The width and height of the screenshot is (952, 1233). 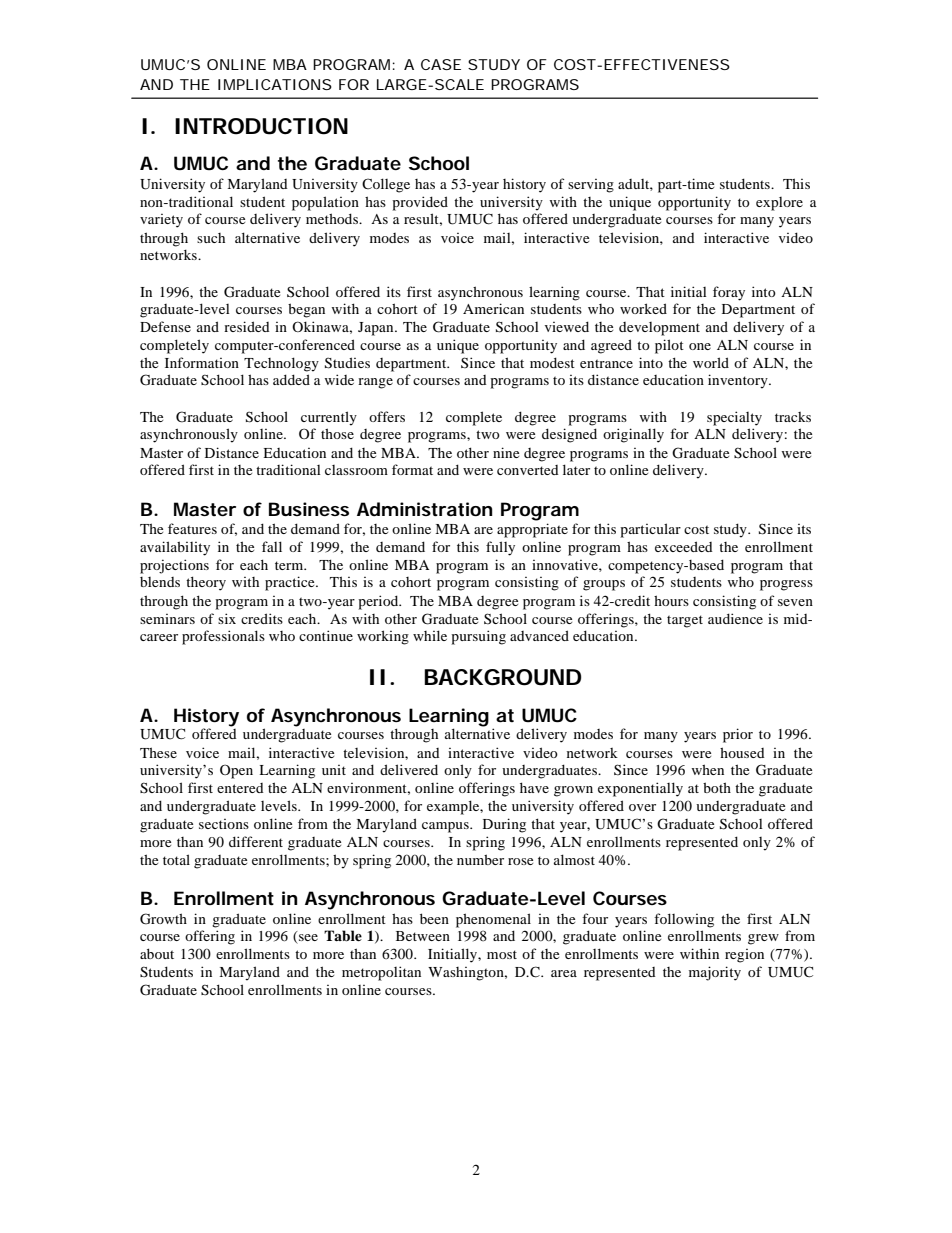 I want to click on region, so click(x=744, y=956).
